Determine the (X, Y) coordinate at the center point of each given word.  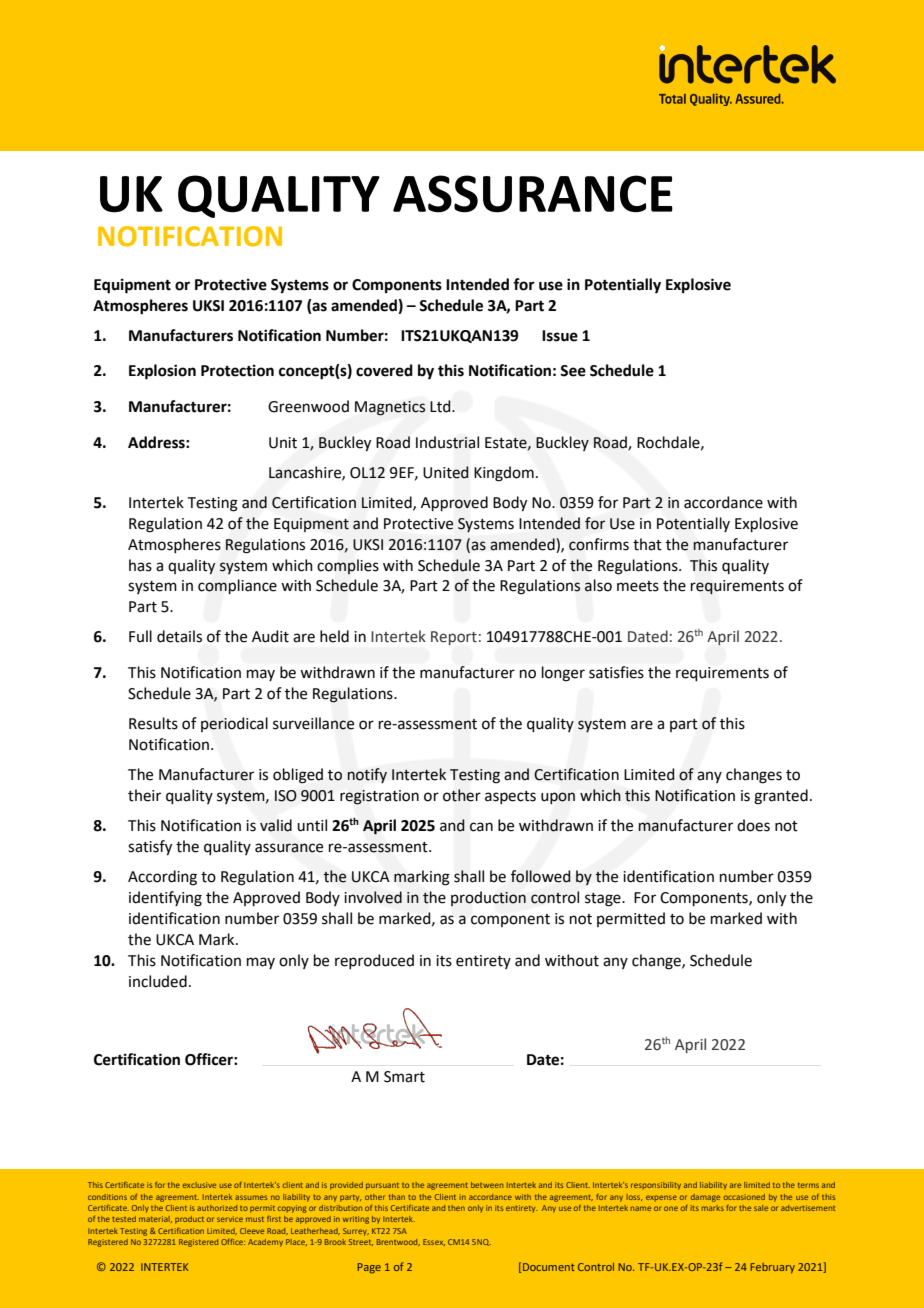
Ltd (441, 406)
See (573, 371)
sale (761, 1208)
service (230, 1219)
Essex (434, 1242)
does (753, 825)
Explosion (162, 372)
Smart (404, 1077)
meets (638, 586)
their (144, 795)
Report (454, 638)
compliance (237, 586)
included (158, 981)
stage (604, 900)
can (481, 827)
